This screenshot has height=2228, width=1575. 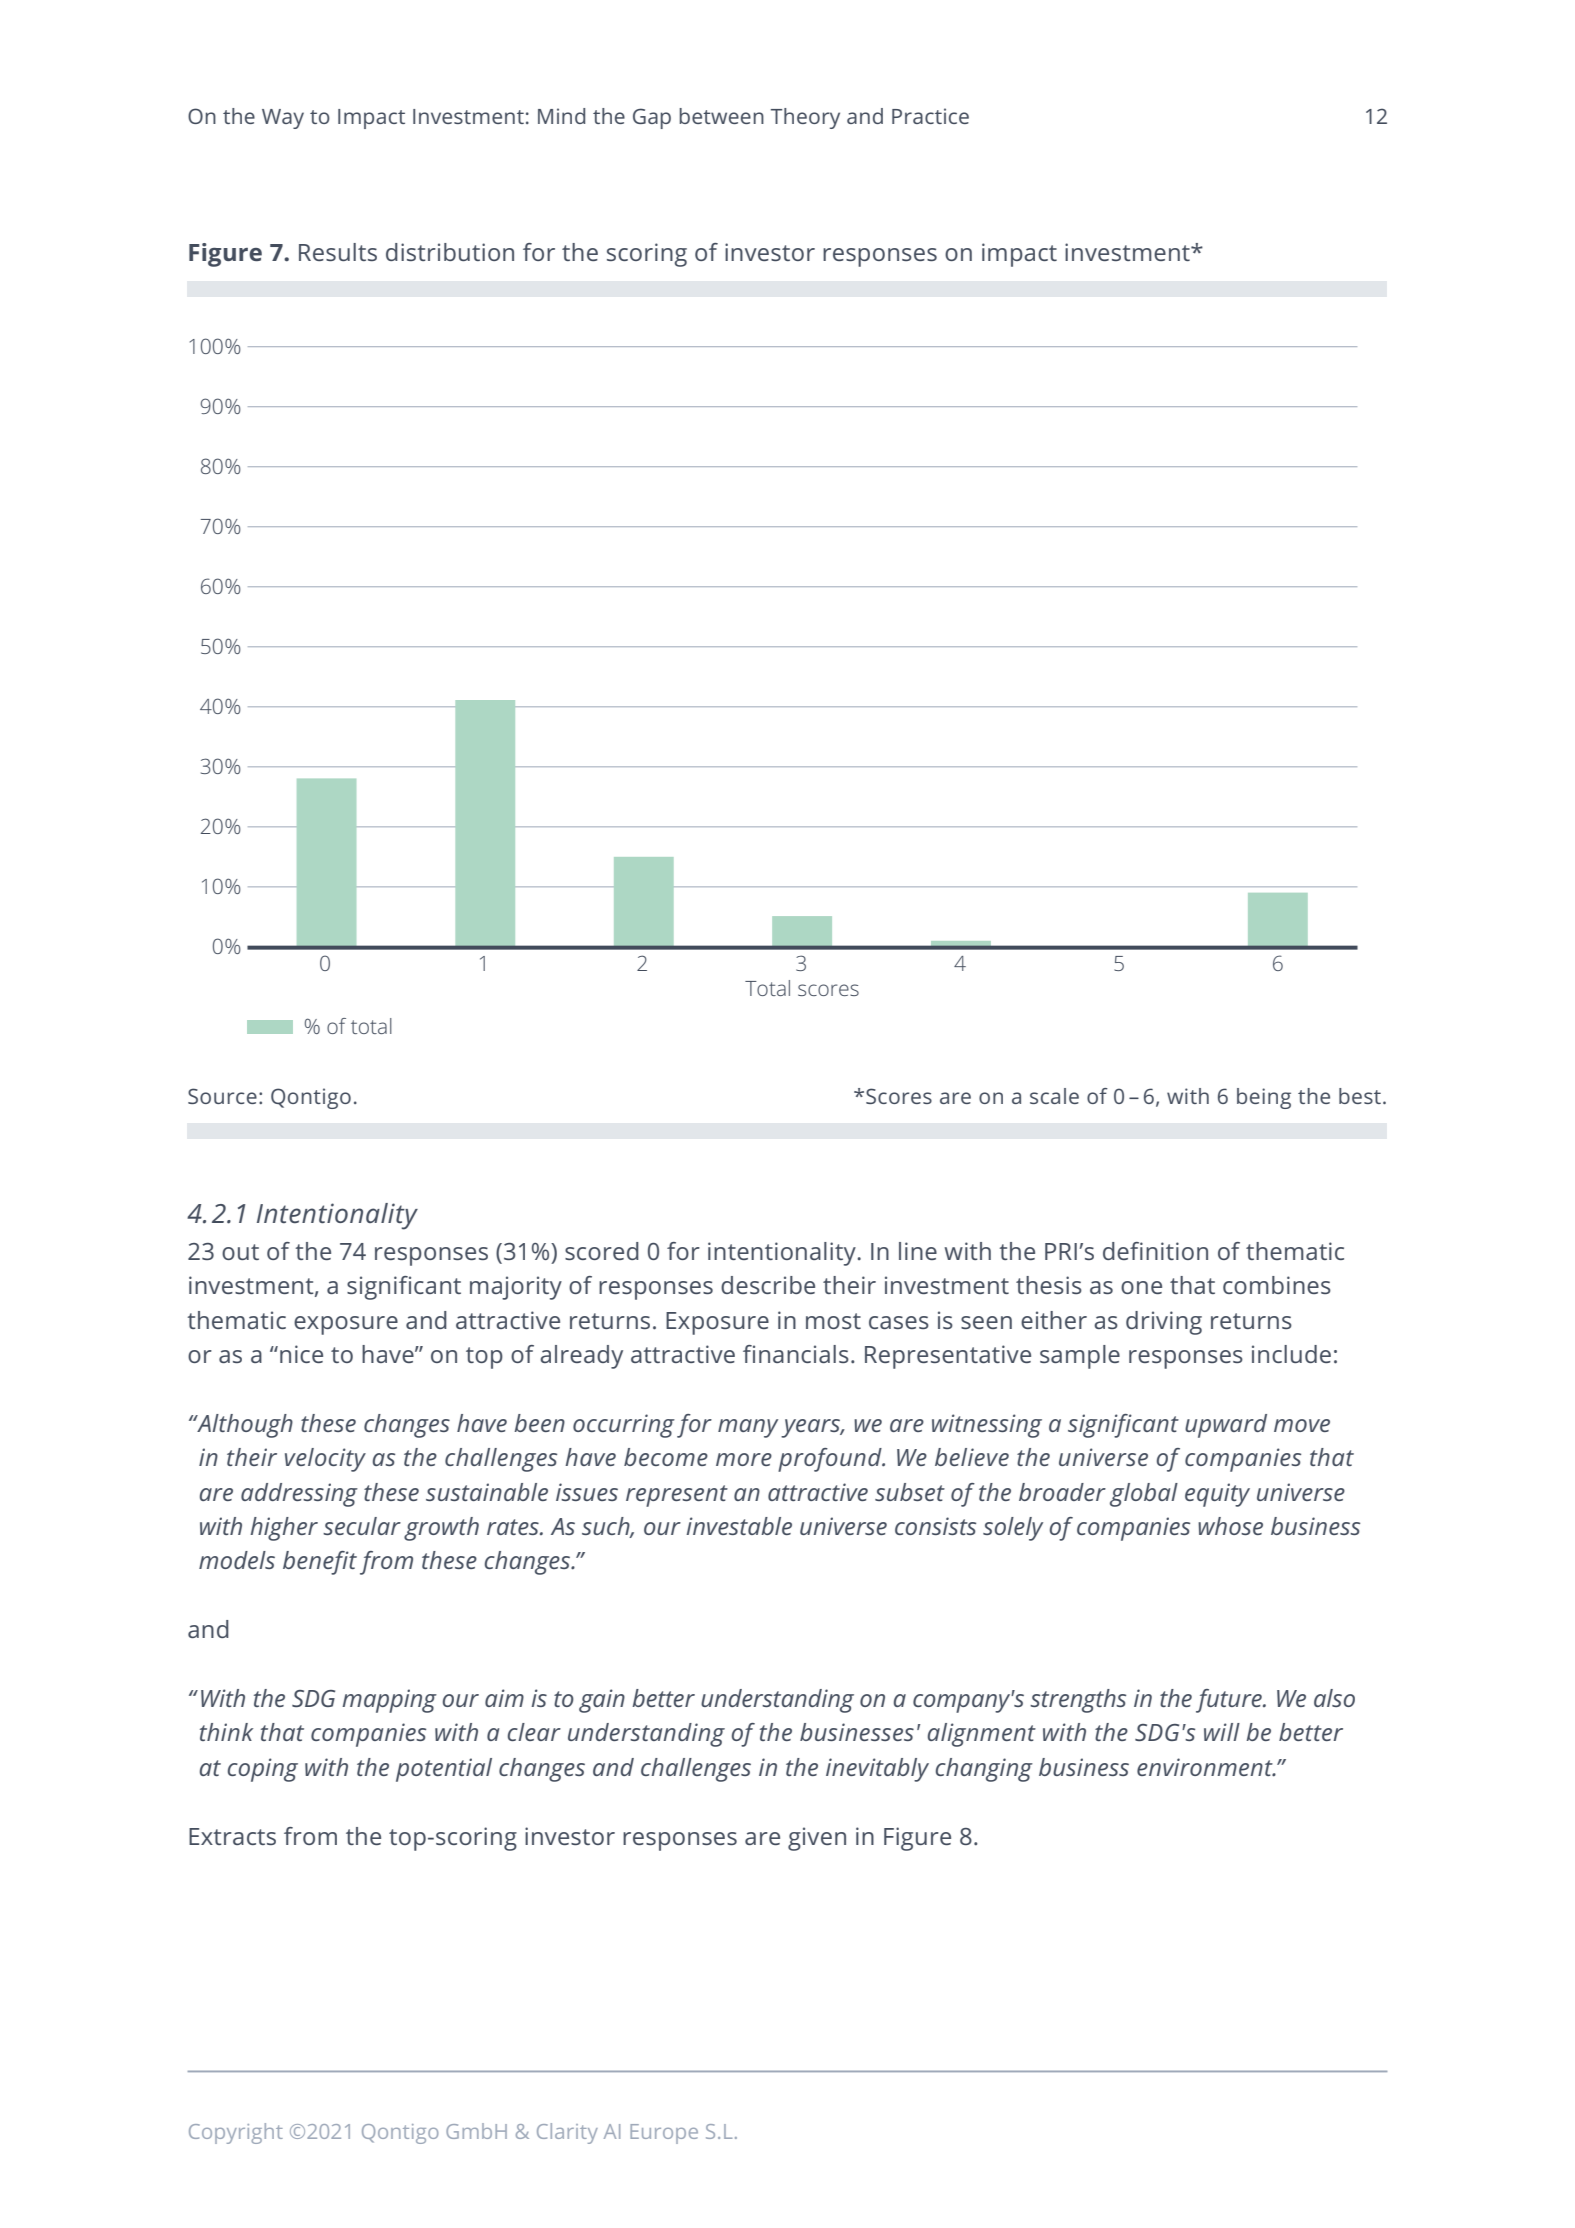 I want to click on whose, so click(x=1230, y=1526).
